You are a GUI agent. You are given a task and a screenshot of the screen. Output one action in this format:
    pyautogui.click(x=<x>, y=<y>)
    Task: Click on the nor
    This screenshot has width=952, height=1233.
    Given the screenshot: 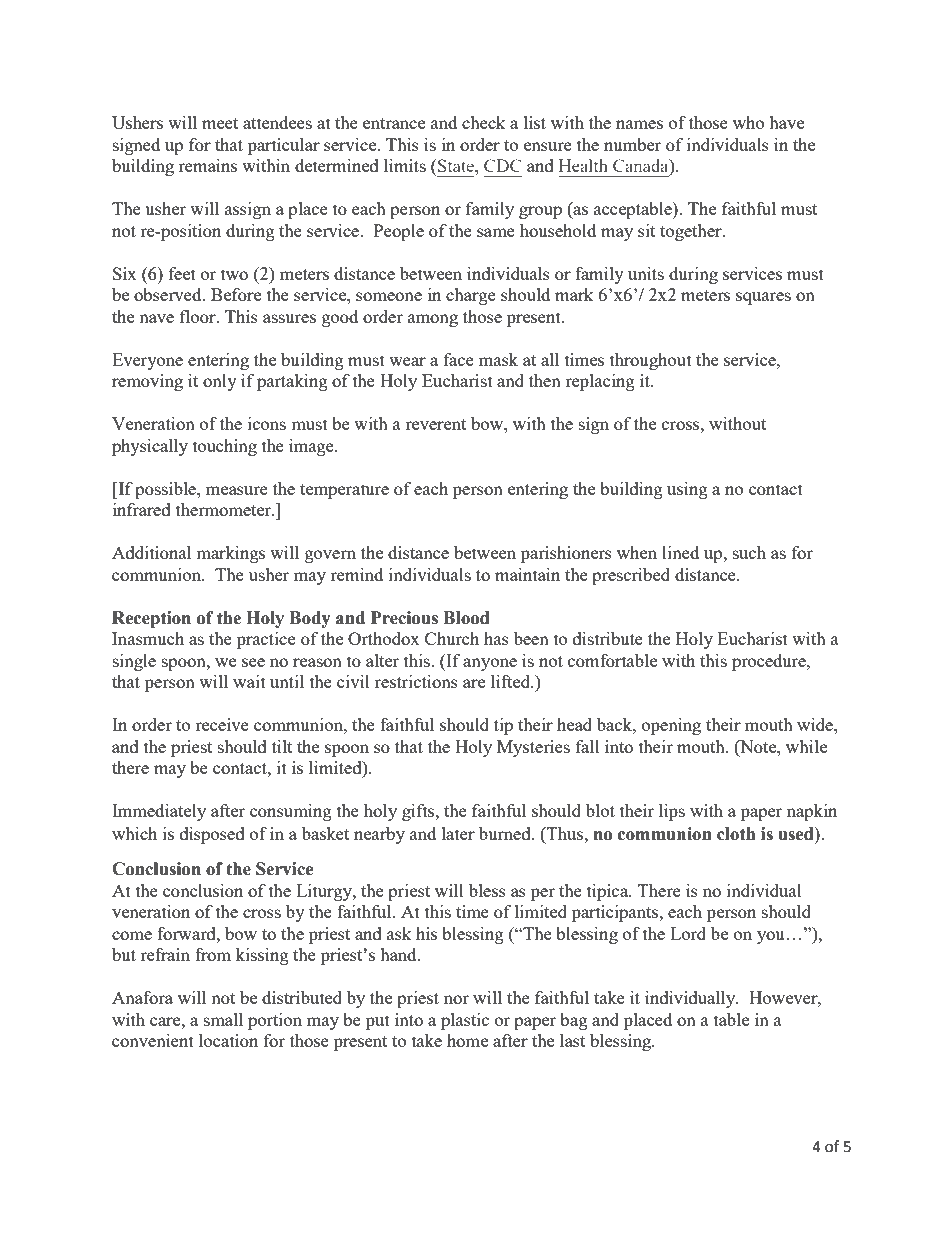 What is the action you would take?
    pyautogui.click(x=456, y=999)
